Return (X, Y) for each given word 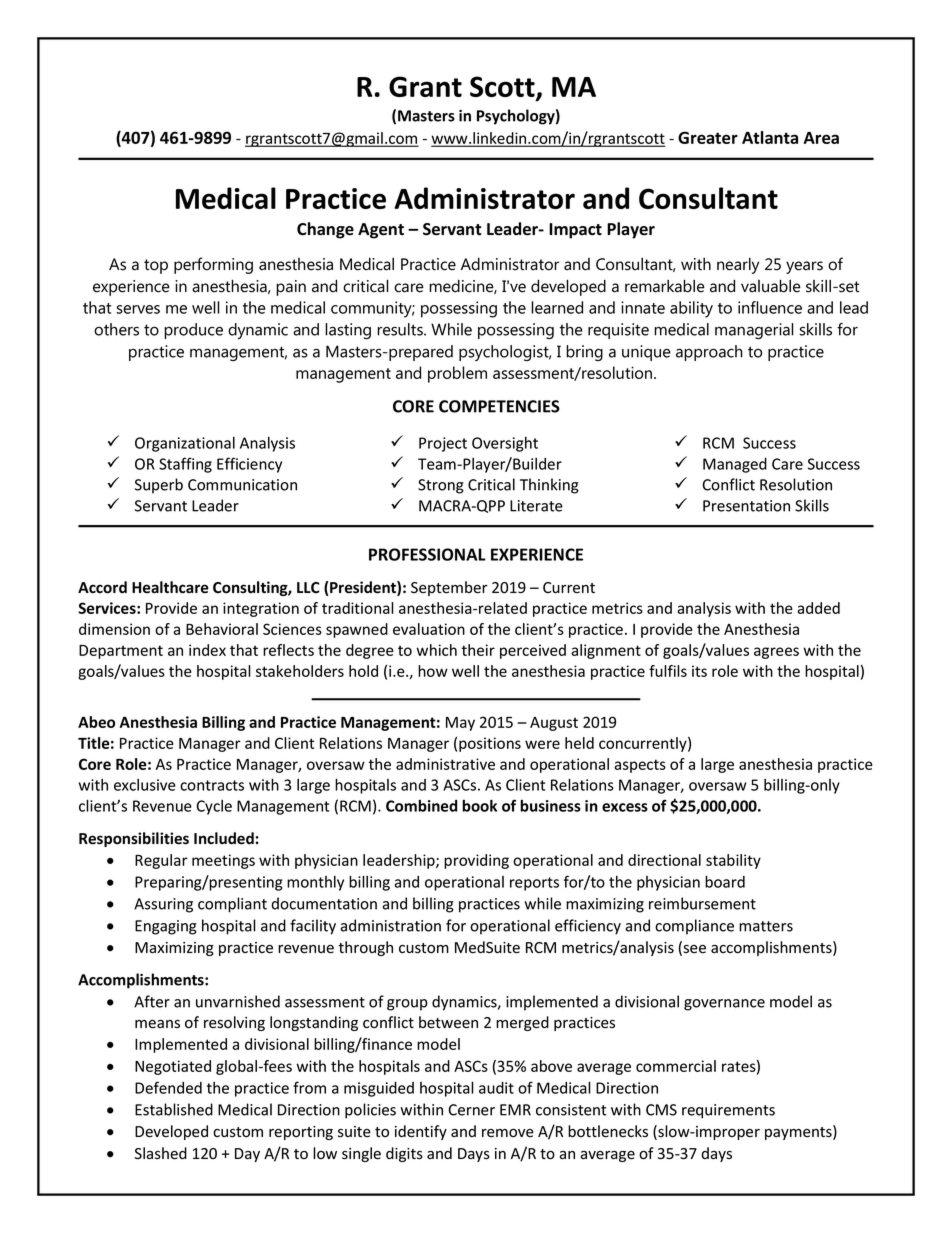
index (207, 650)
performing (213, 265)
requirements (728, 1111)
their (478, 650)
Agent (381, 231)
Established (174, 1109)
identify (421, 1132)
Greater (708, 137)
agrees (776, 653)
